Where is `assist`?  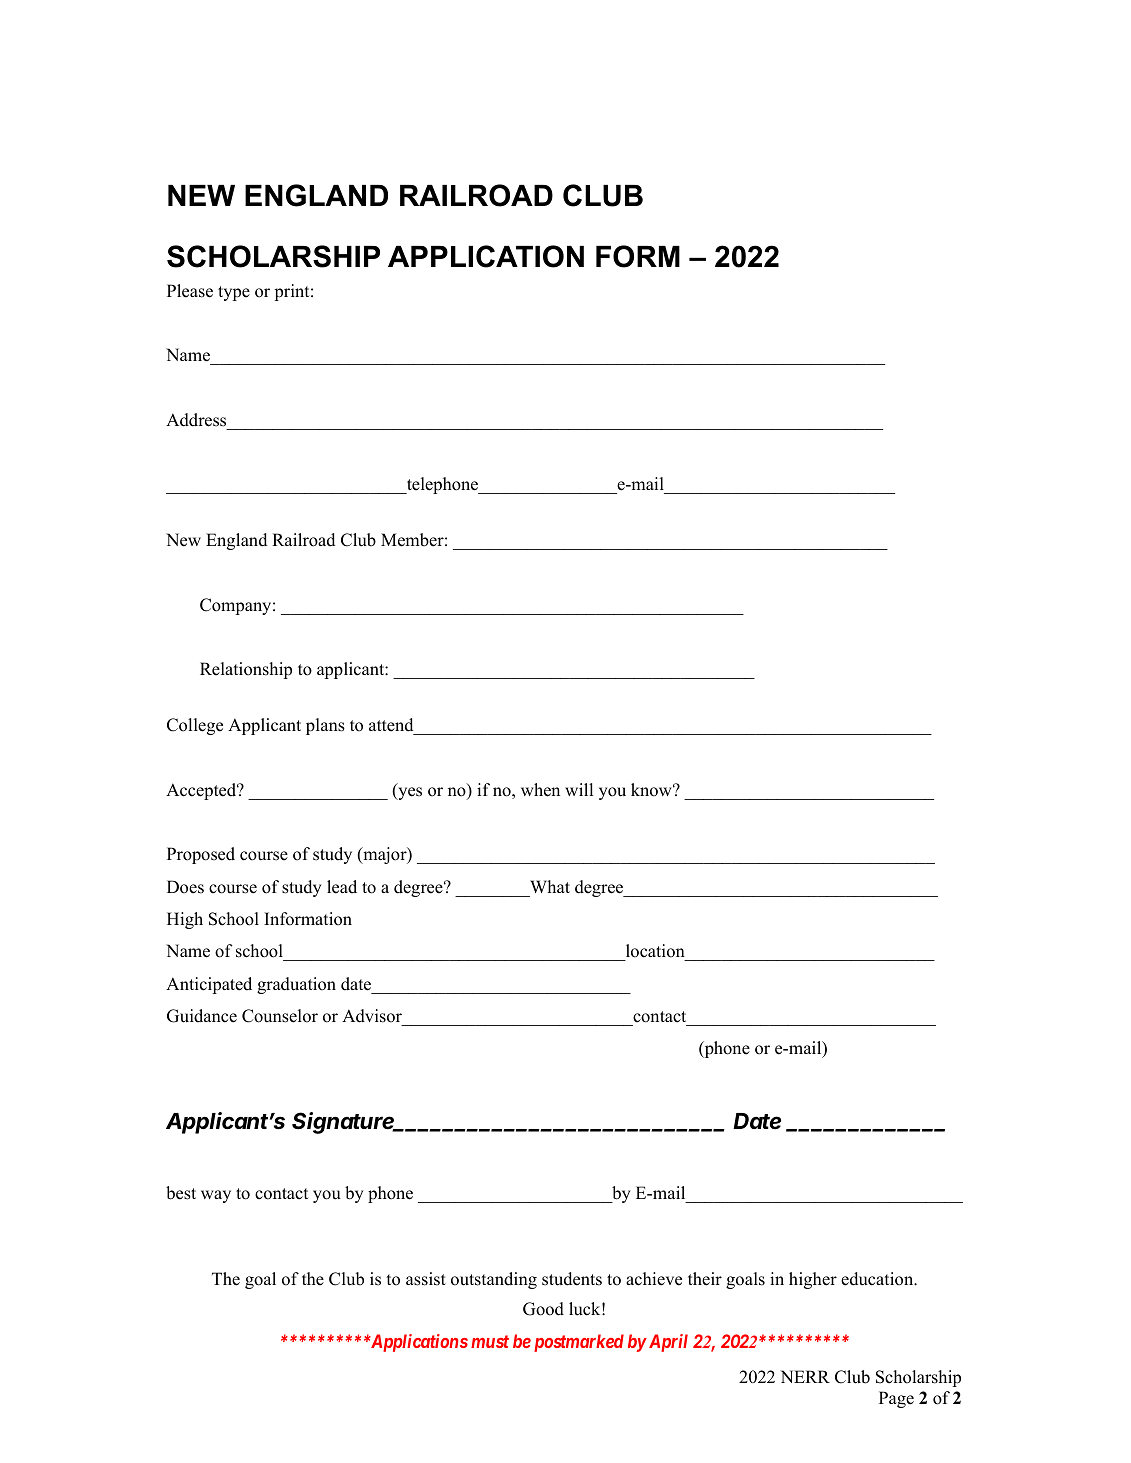
assist is located at coordinates (426, 1279).
